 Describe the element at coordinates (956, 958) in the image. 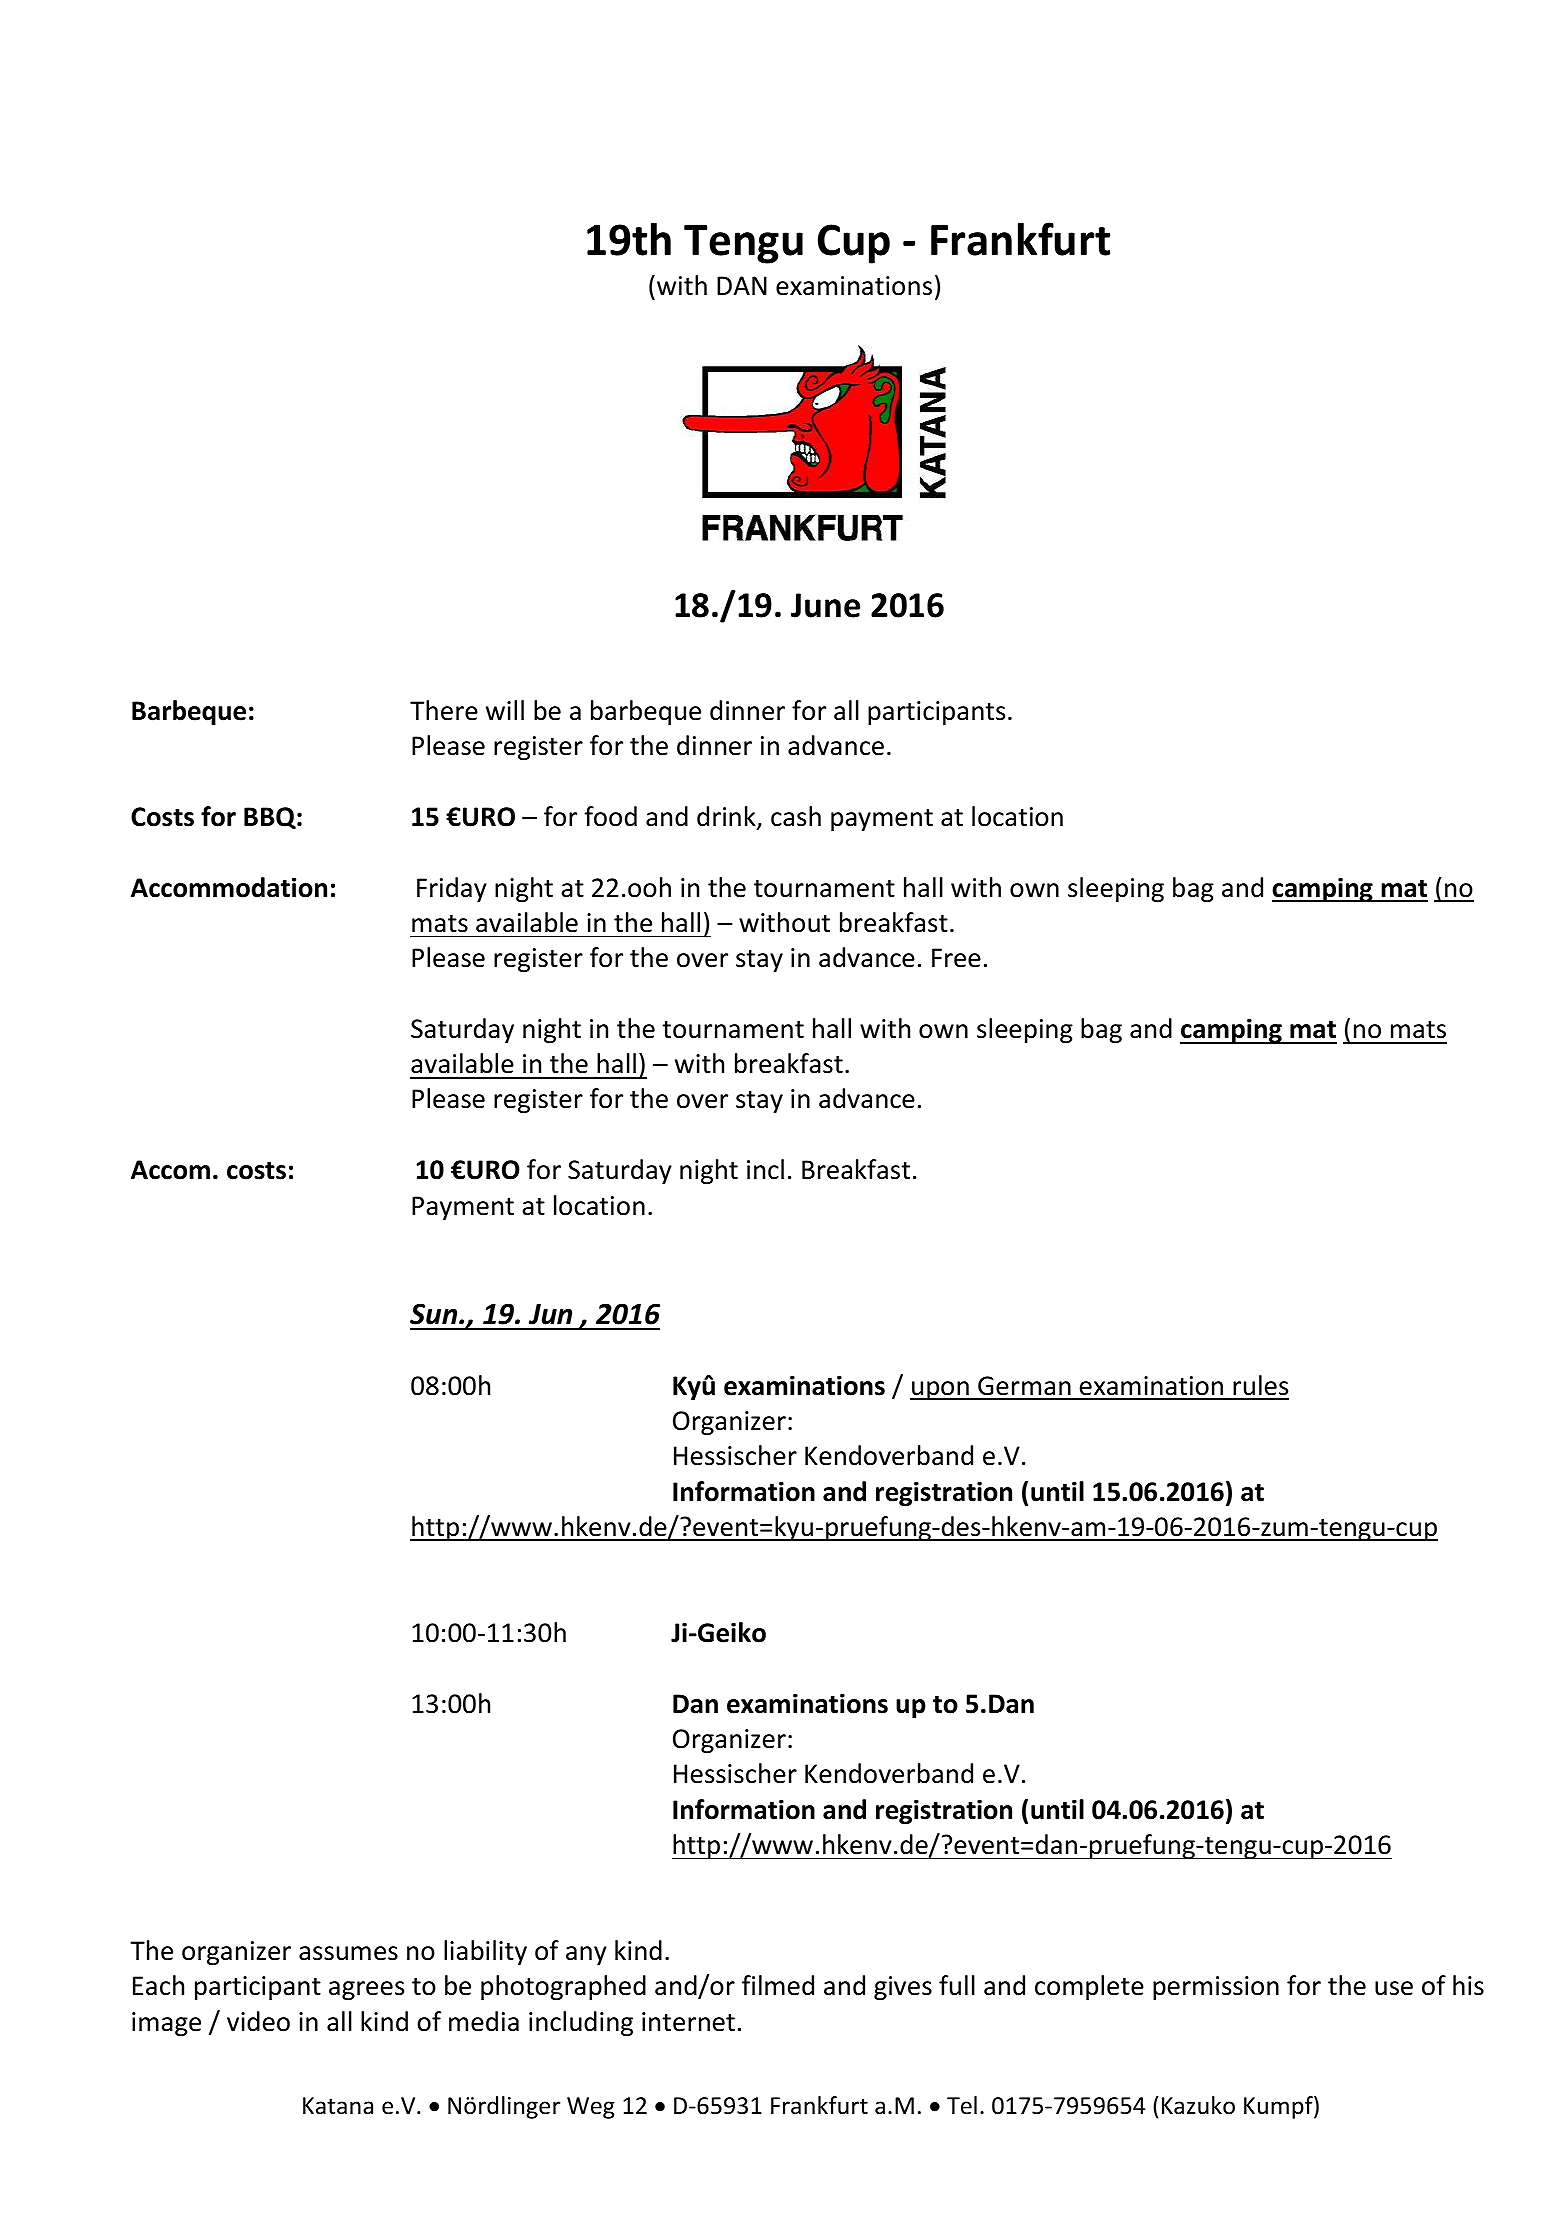

I see `Free` at that location.
